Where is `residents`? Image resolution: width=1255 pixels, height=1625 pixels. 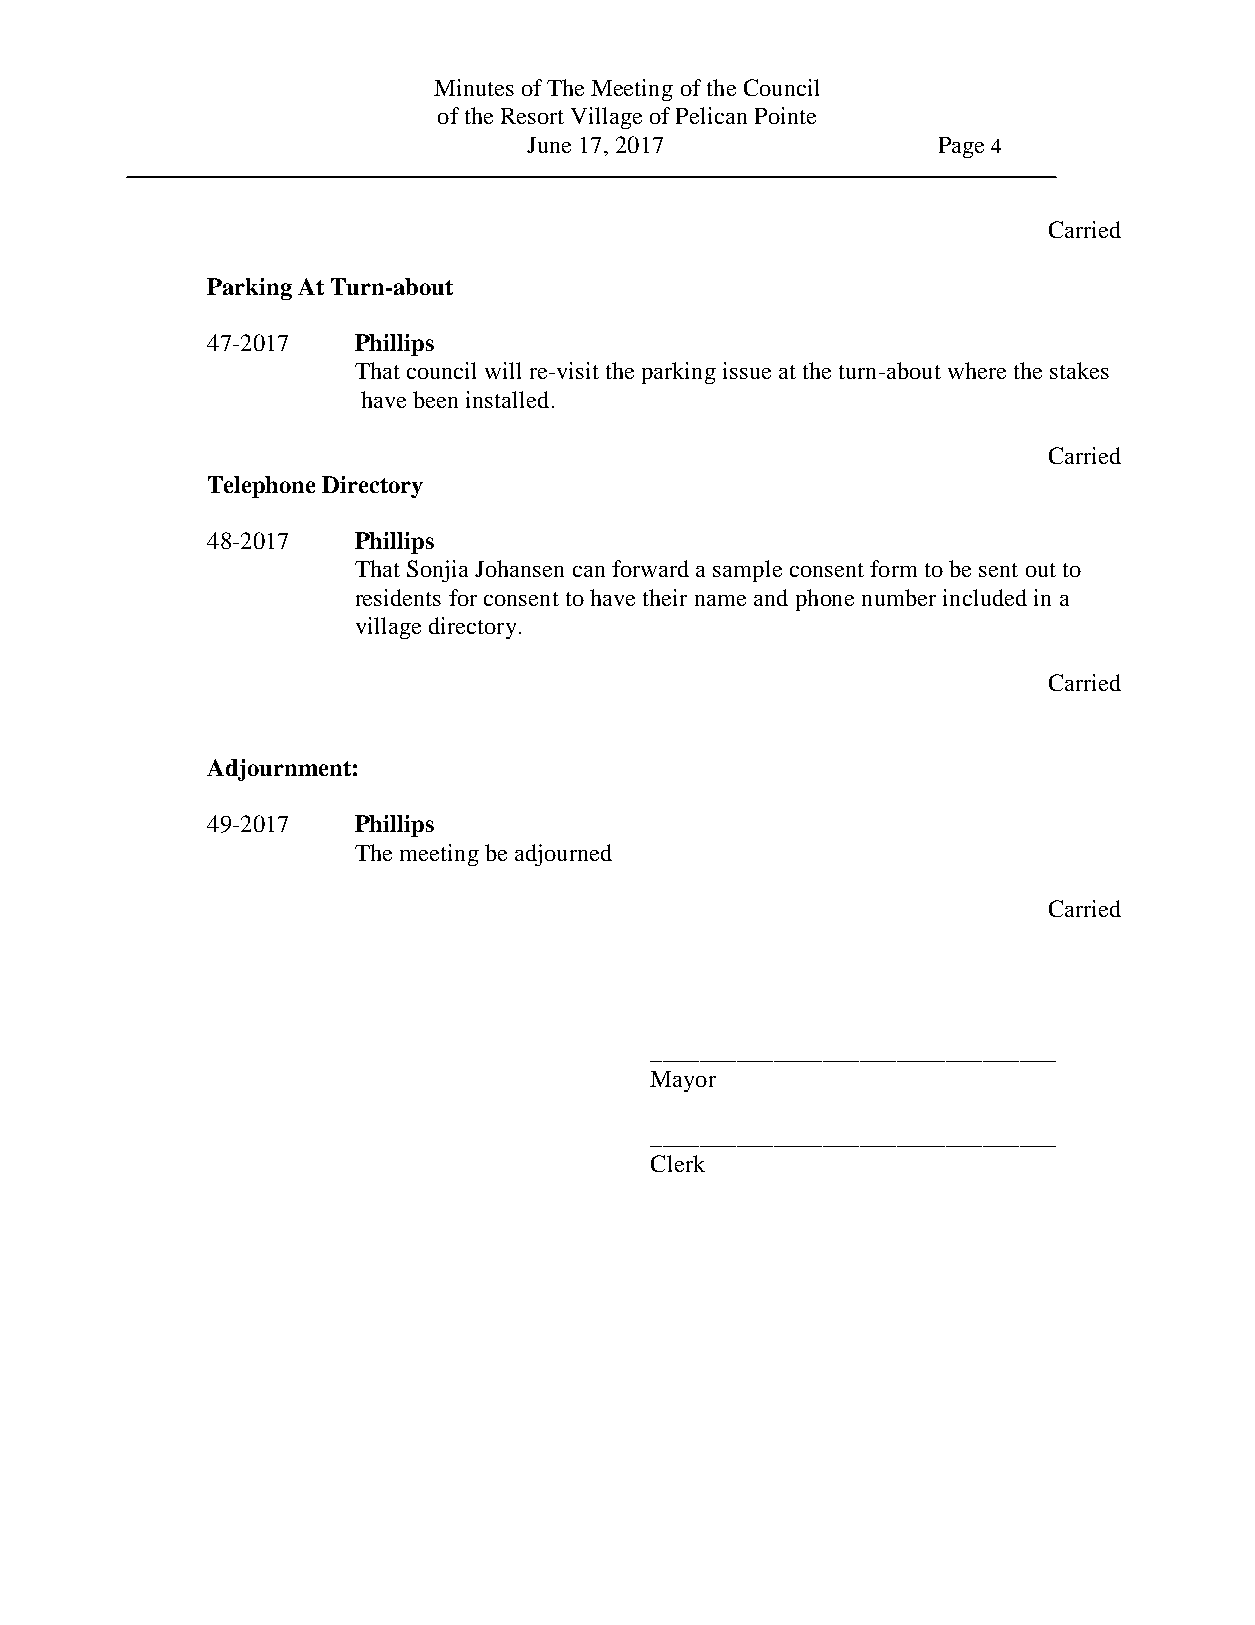
residents is located at coordinates (398, 597).
